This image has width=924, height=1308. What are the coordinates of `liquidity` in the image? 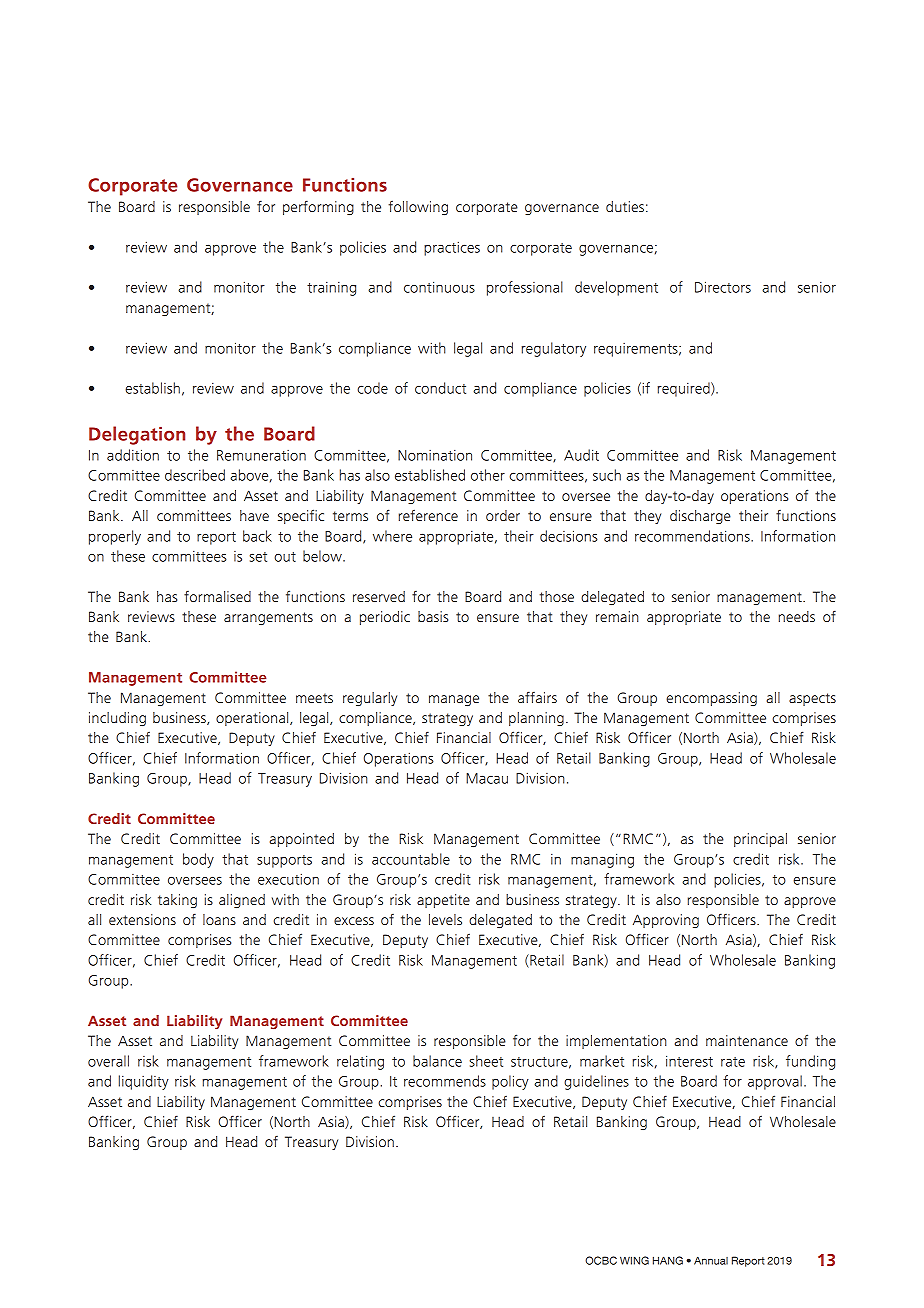 It's located at (144, 1082).
